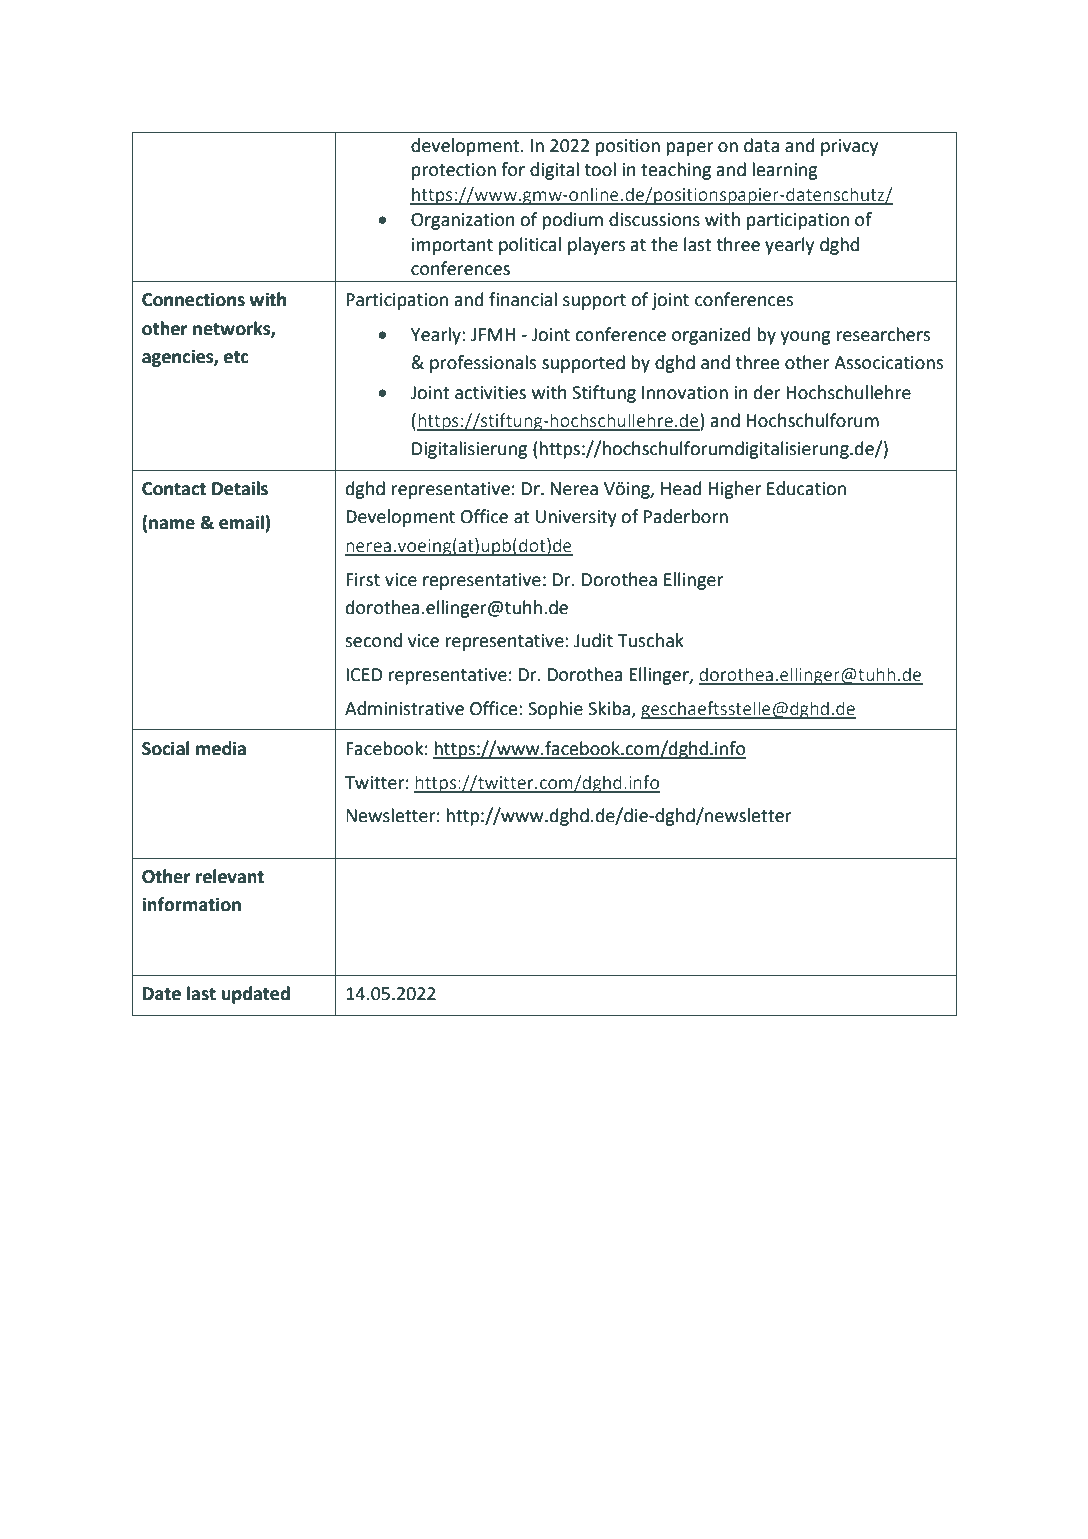  Describe the element at coordinates (454, 171) in the screenshot. I see `protection` at that location.
